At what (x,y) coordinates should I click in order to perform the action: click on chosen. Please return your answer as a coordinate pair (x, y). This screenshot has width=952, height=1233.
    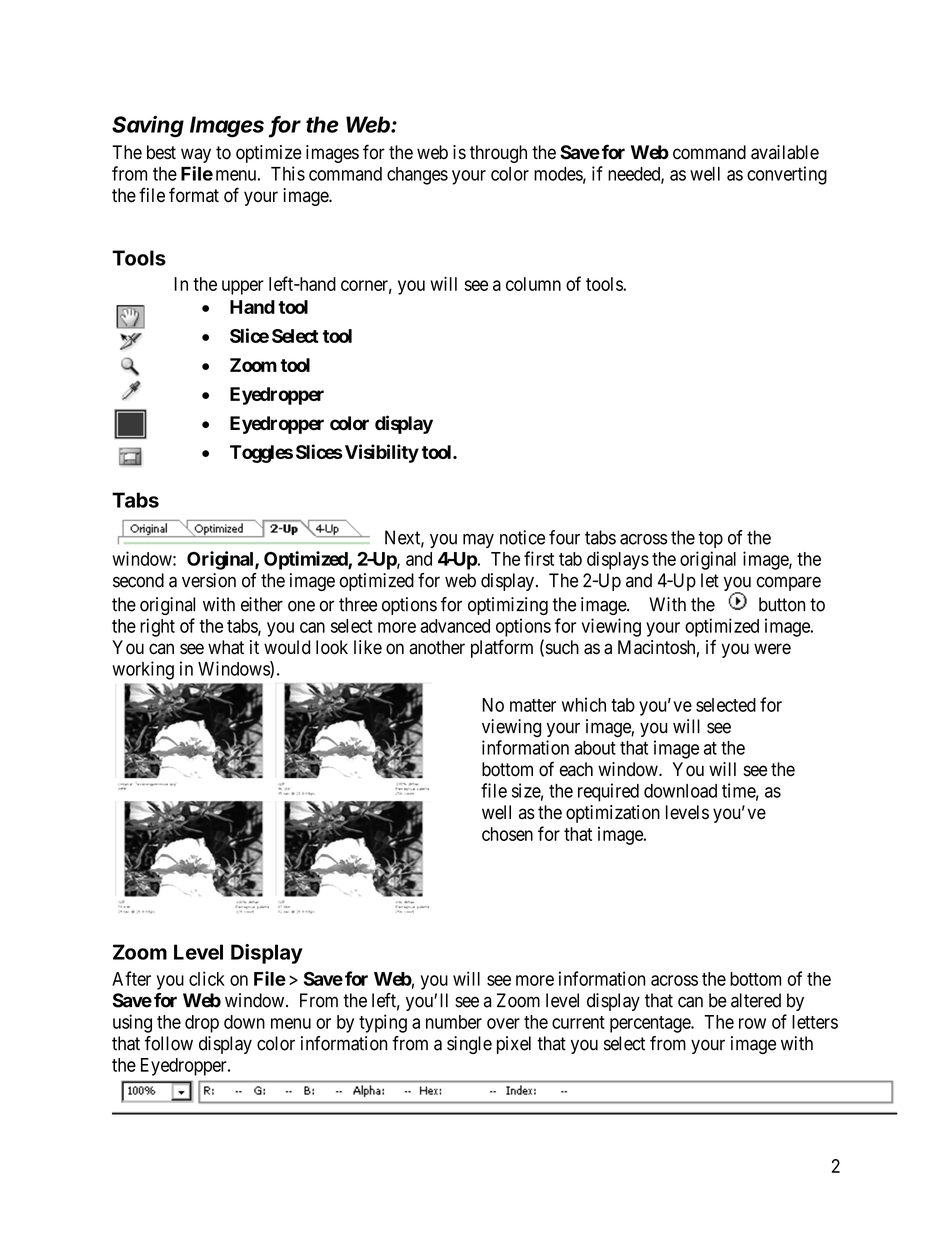
    Looking at the image, I should click on (507, 834).
